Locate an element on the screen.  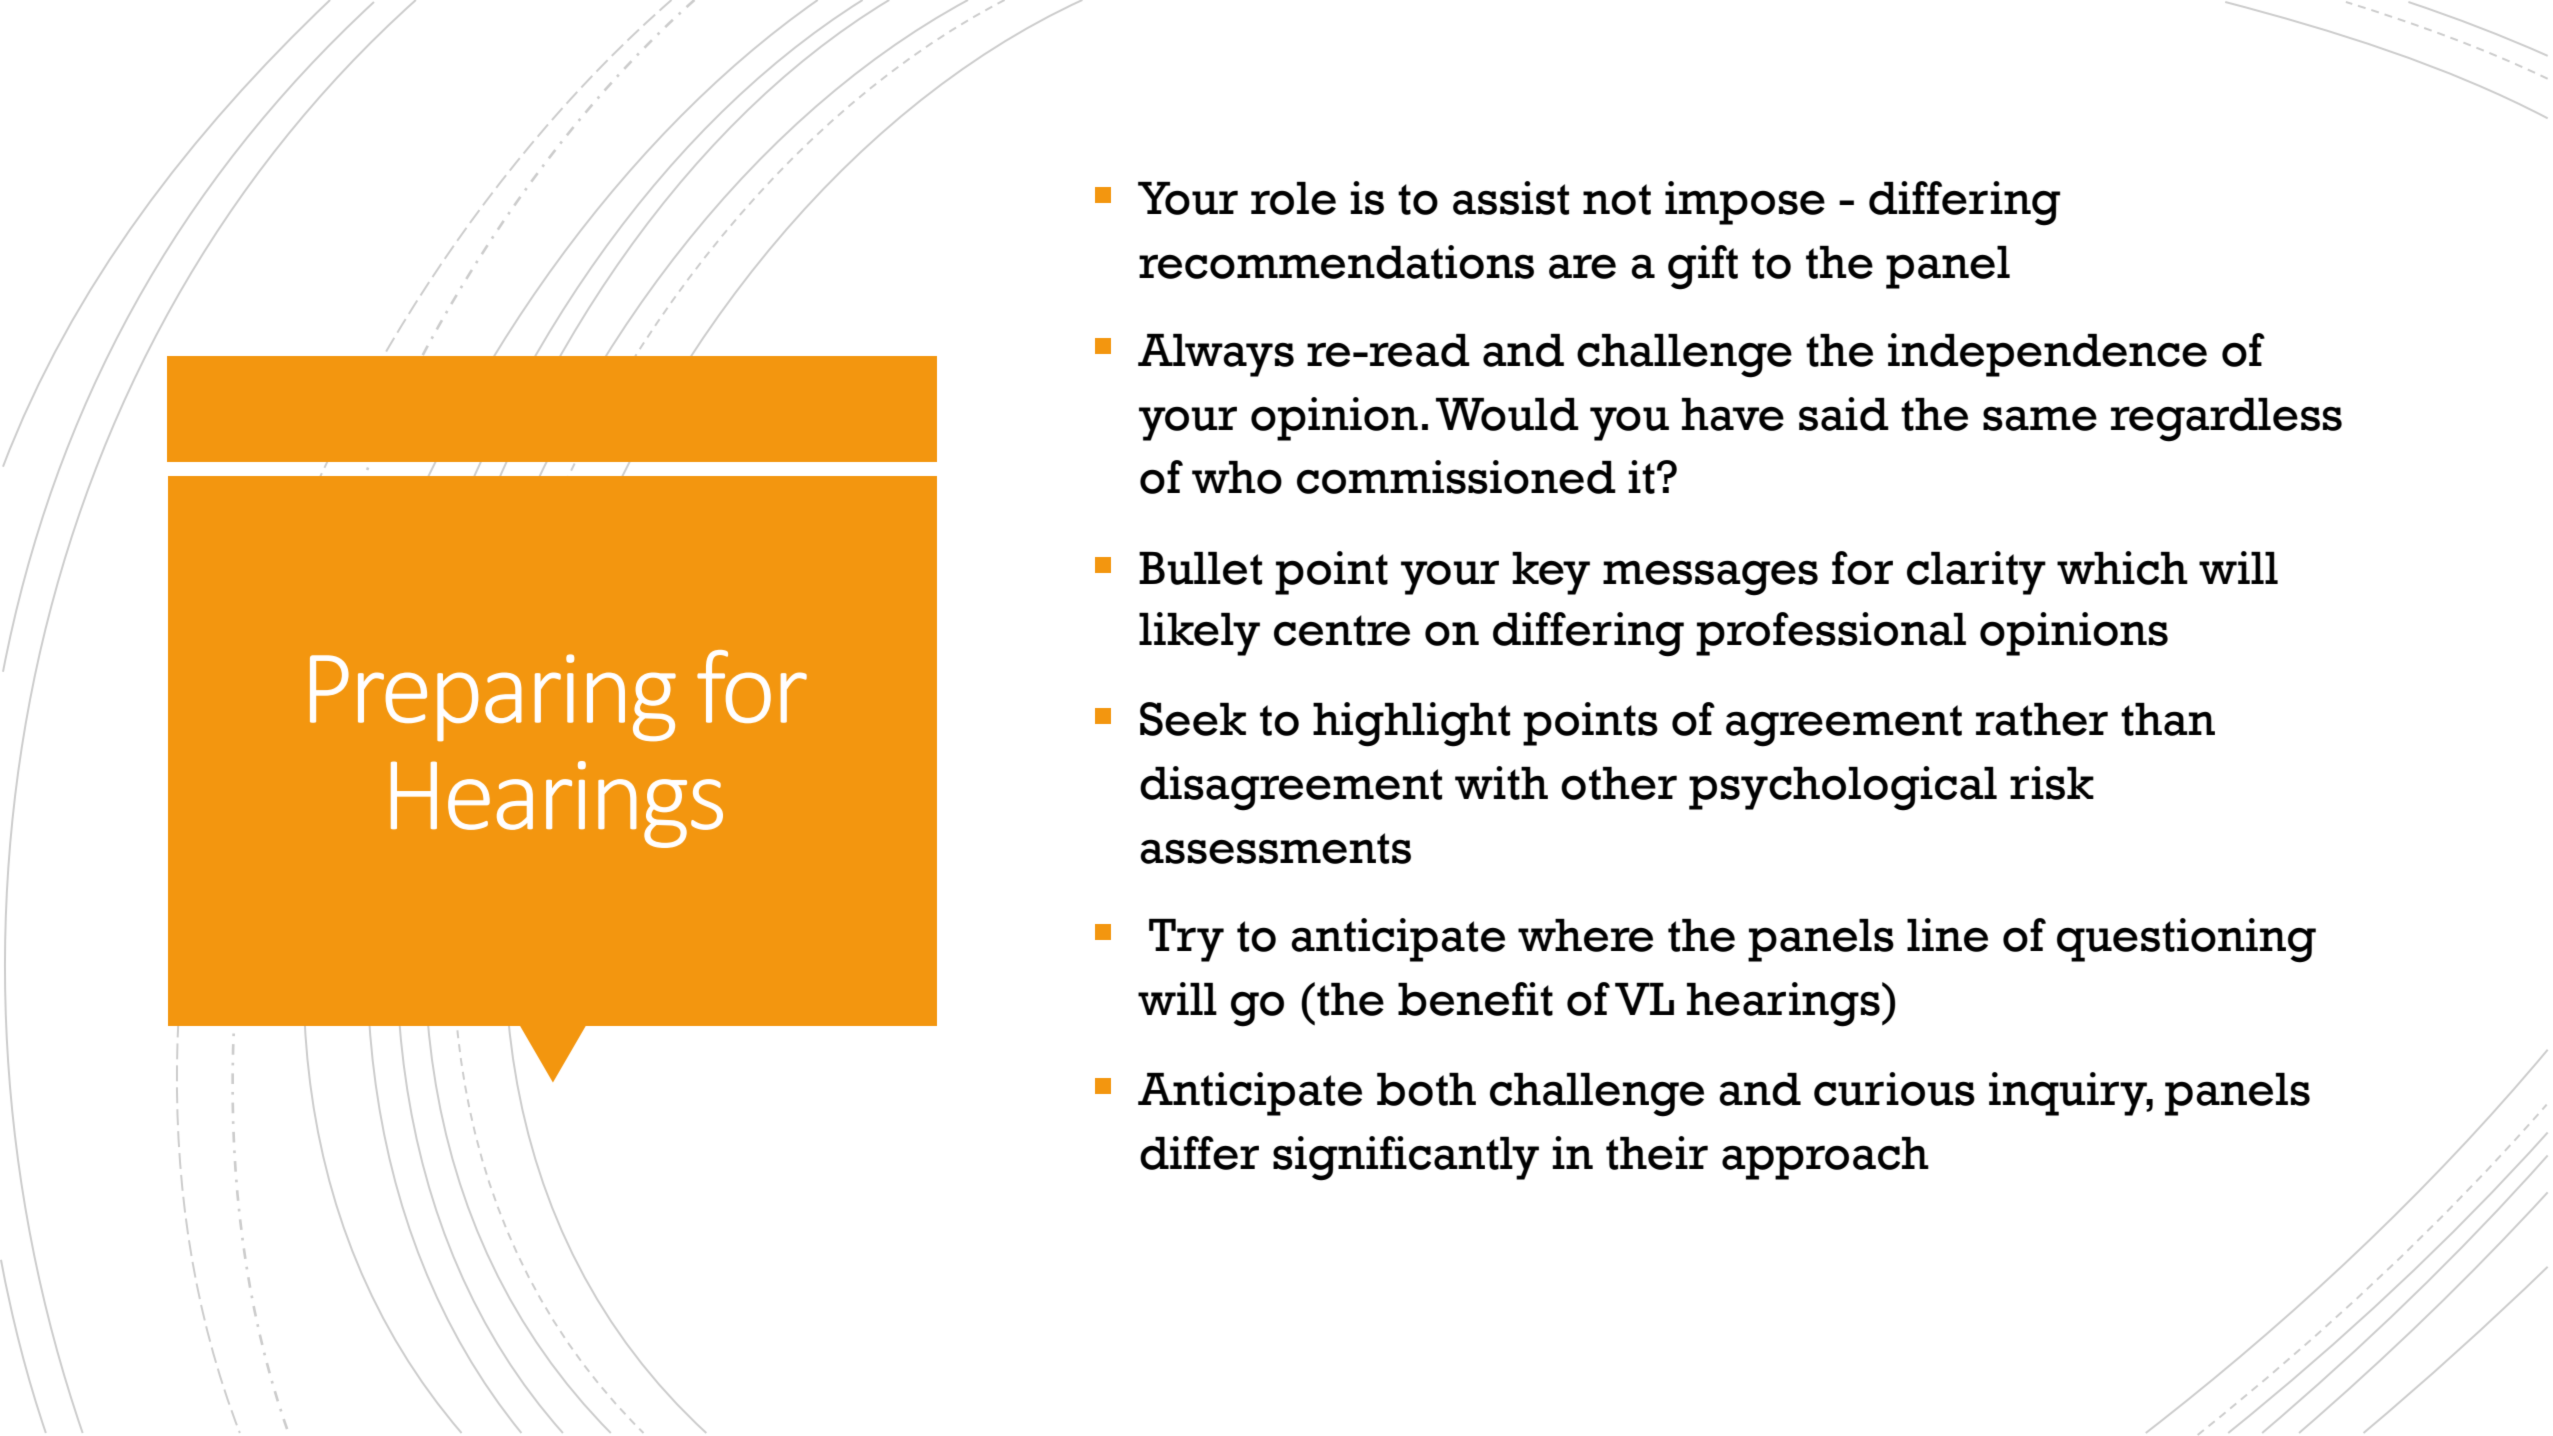
recommendations is located at coordinates (1336, 262).
